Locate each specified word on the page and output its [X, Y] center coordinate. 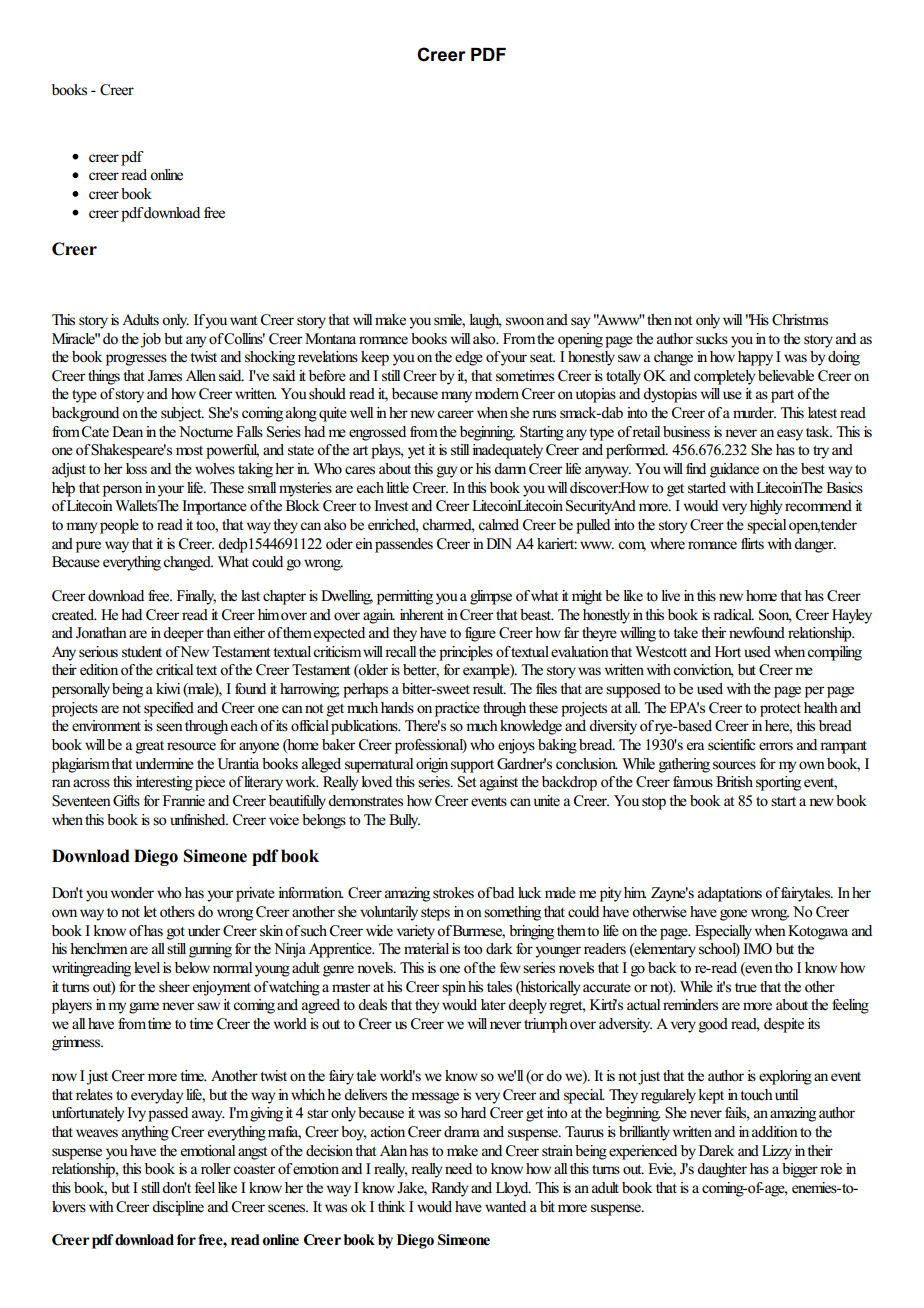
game [144, 1008]
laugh [485, 321]
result [489, 688]
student [142, 652]
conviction [703, 671]
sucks [712, 339]
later [493, 1004]
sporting [778, 783]
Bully [404, 821]
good [713, 1025]
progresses [136, 360]
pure [88, 547]
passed [168, 1114]
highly [766, 507]
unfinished [199, 820]
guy [447, 472]
